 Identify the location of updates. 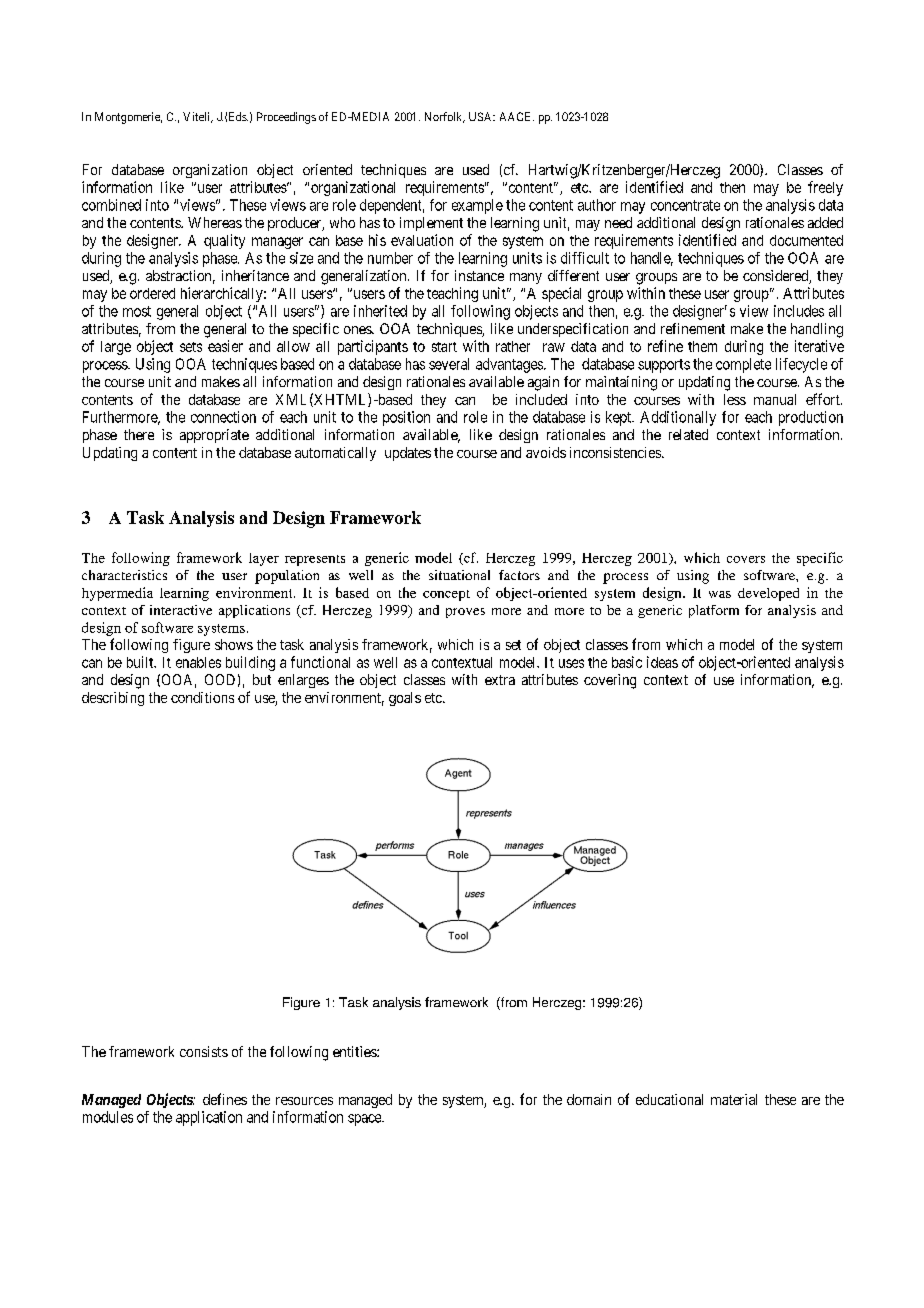
(408, 454).
